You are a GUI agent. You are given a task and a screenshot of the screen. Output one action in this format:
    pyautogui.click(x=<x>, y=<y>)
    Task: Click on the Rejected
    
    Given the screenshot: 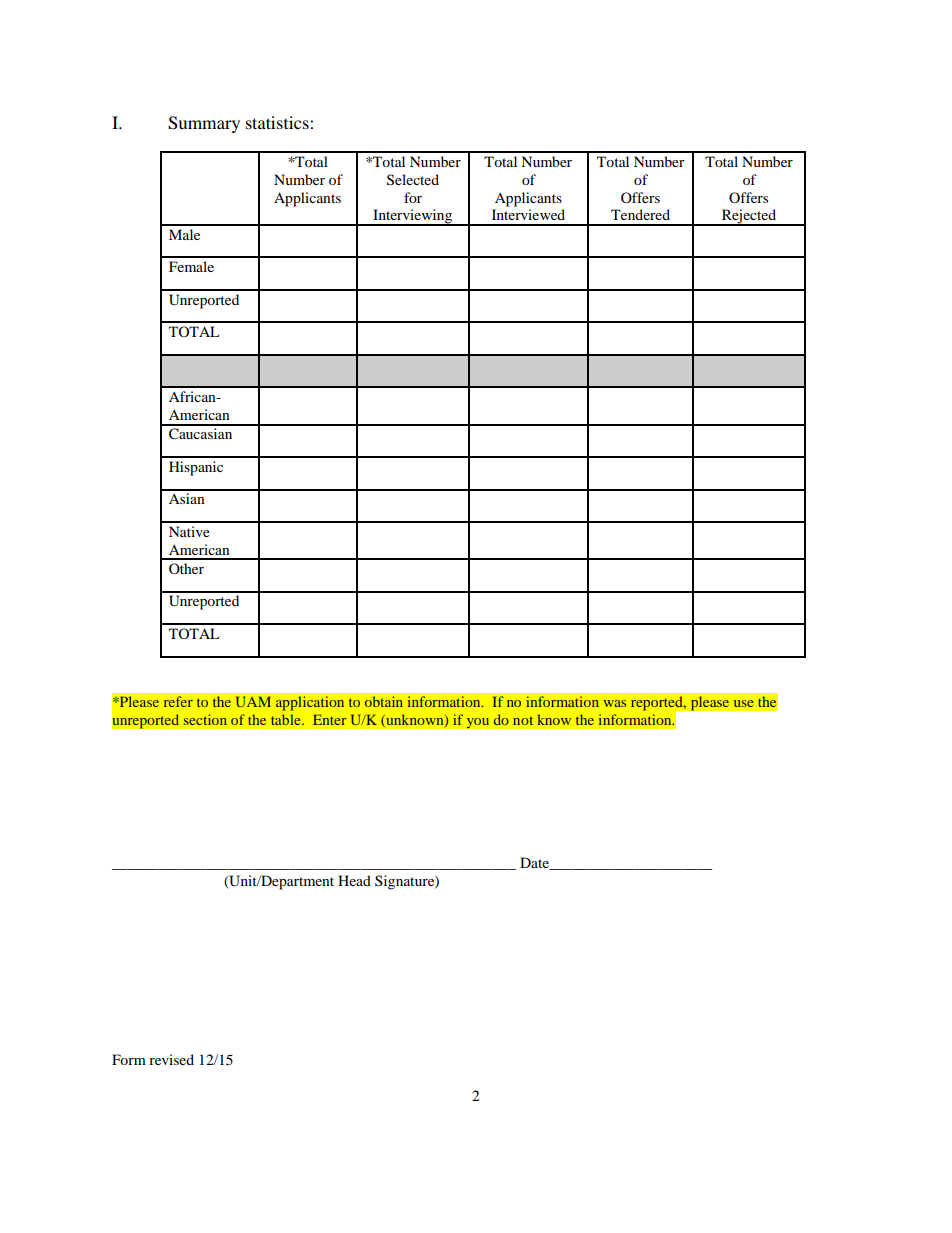 What is the action you would take?
    pyautogui.click(x=749, y=217)
